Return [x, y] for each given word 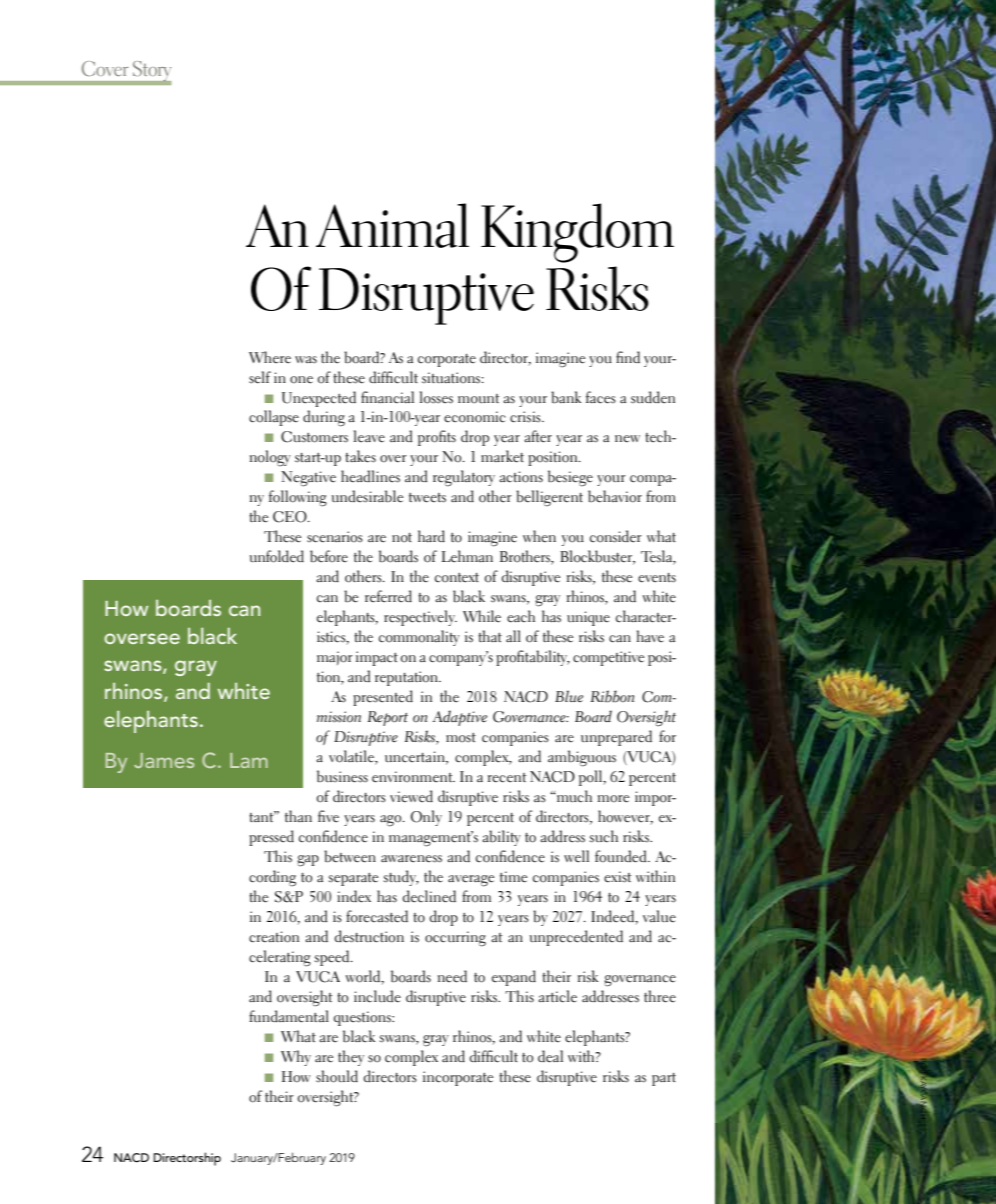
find [628, 357]
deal [550, 1056]
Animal [392, 225]
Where [270, 357]
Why [296, 1058]
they [351, 1058]
